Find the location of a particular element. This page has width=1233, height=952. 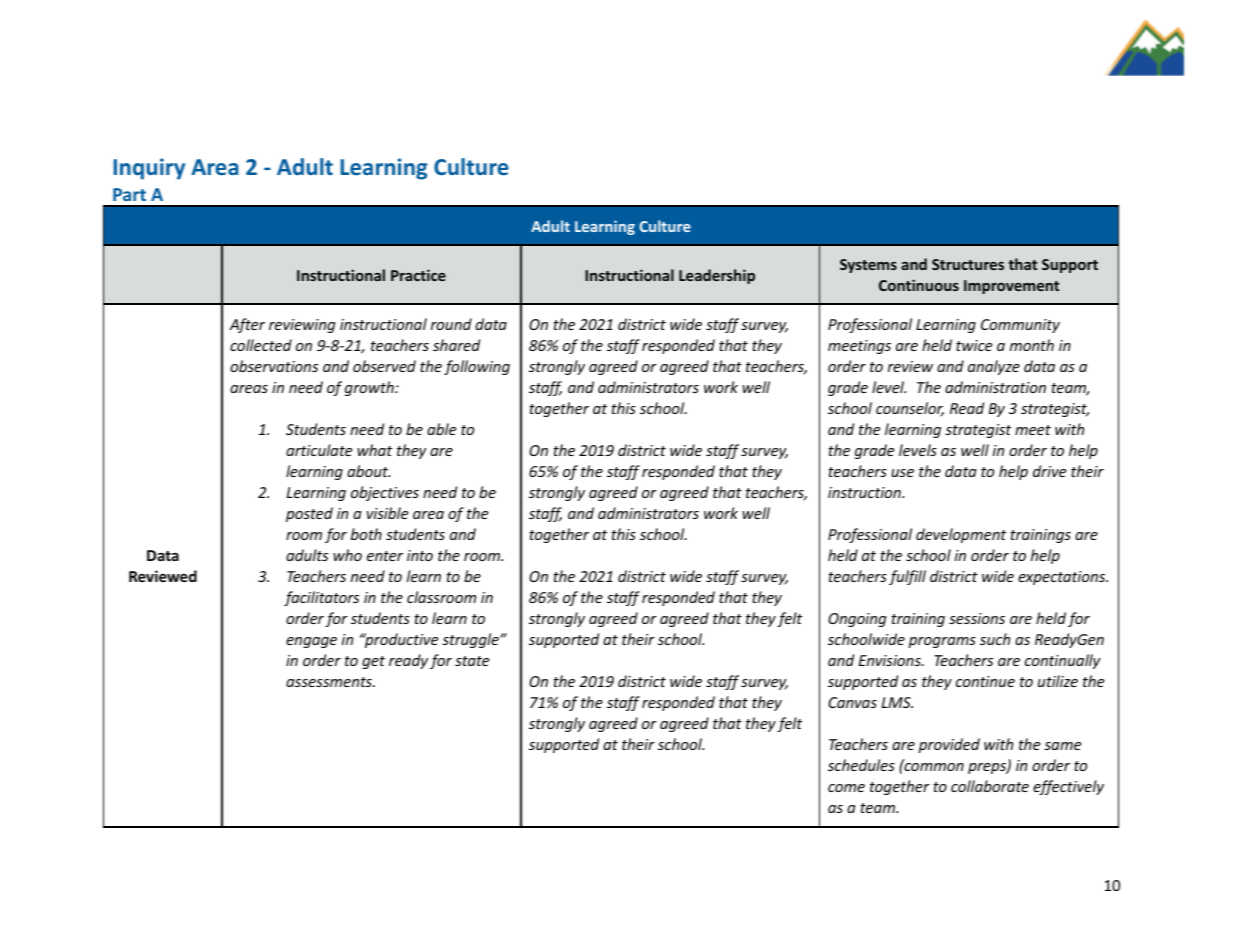

Leadership is located at coordinates (717, 276).
